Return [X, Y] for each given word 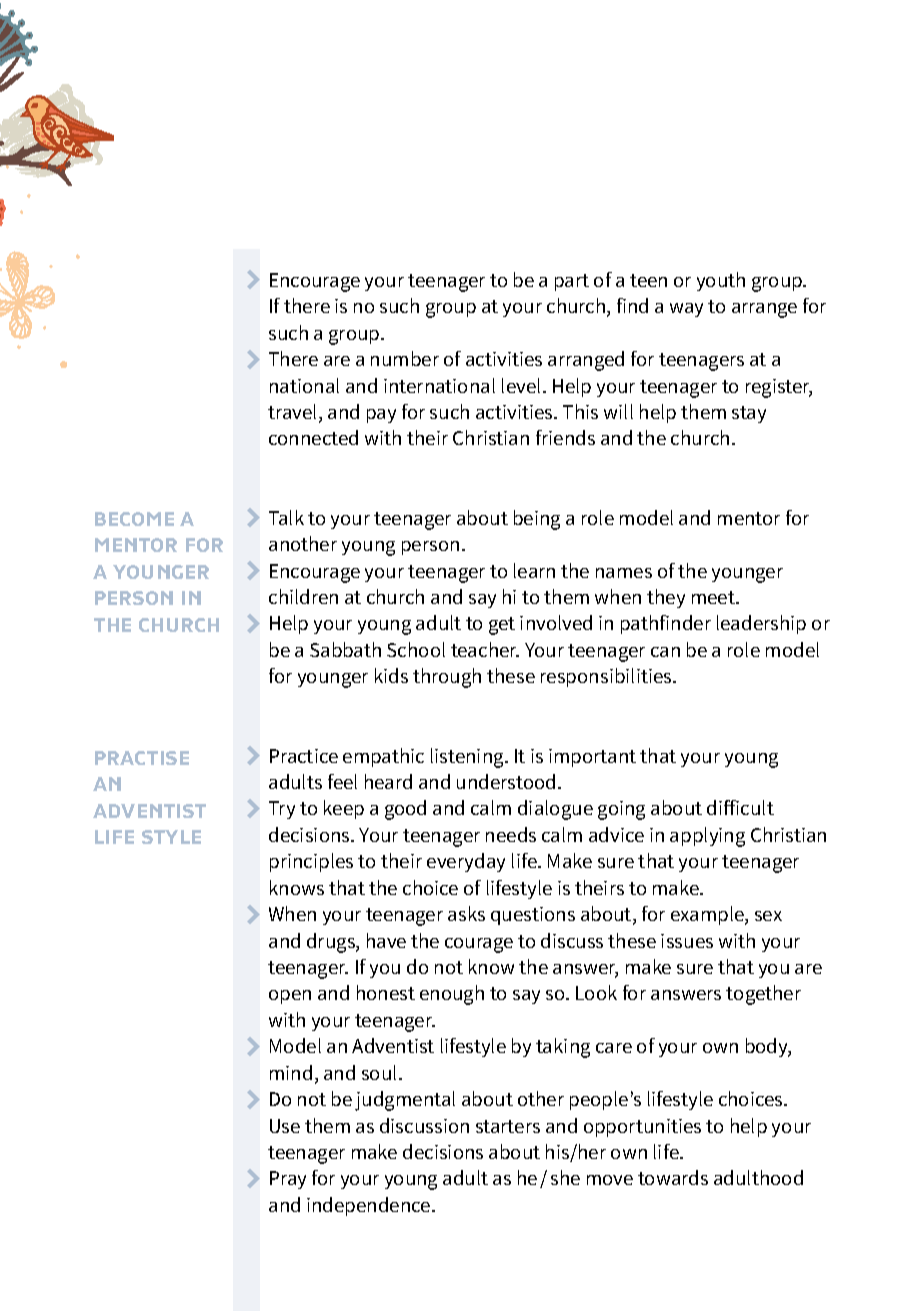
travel [294, 413]
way [686, 310]
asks [466, 913]
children [303, 596]
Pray [288, 1180]
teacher [485, 649]
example [708, 915]
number [405, 358]
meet [714, 597]
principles [311, 862]
